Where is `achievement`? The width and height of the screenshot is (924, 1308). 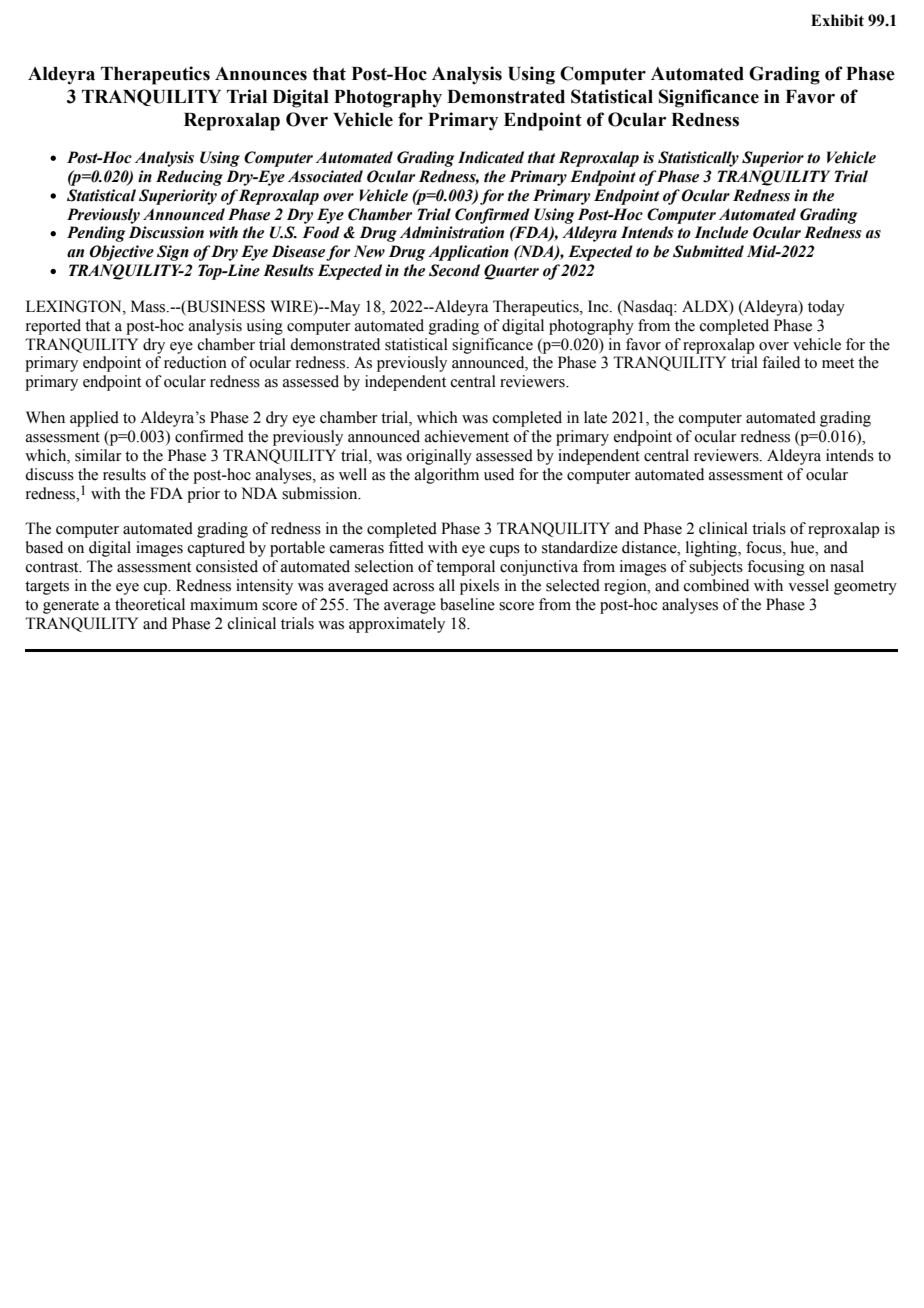 achievement is located at coordinates (467, 436).
